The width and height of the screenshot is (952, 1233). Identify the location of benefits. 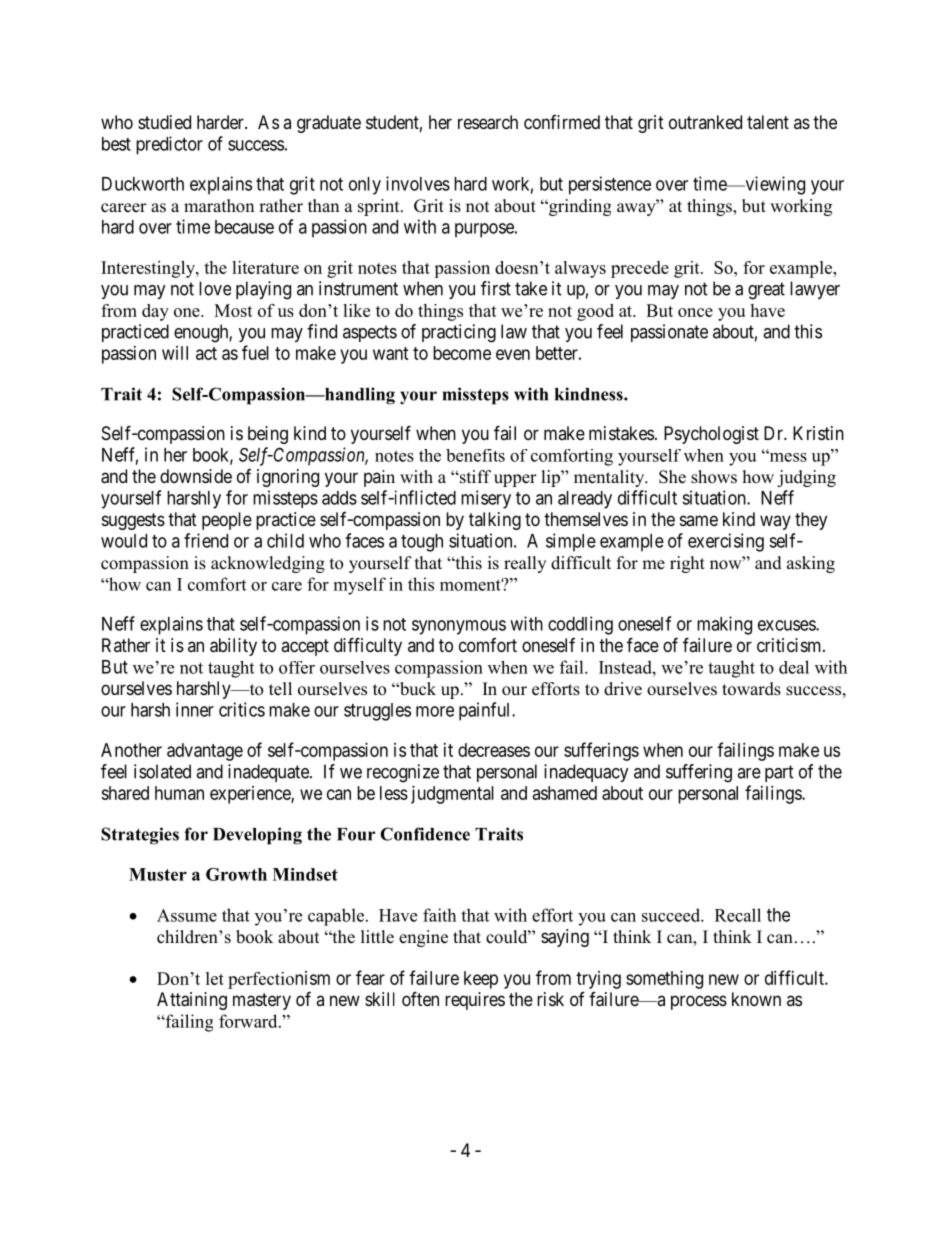
(475, 455).
